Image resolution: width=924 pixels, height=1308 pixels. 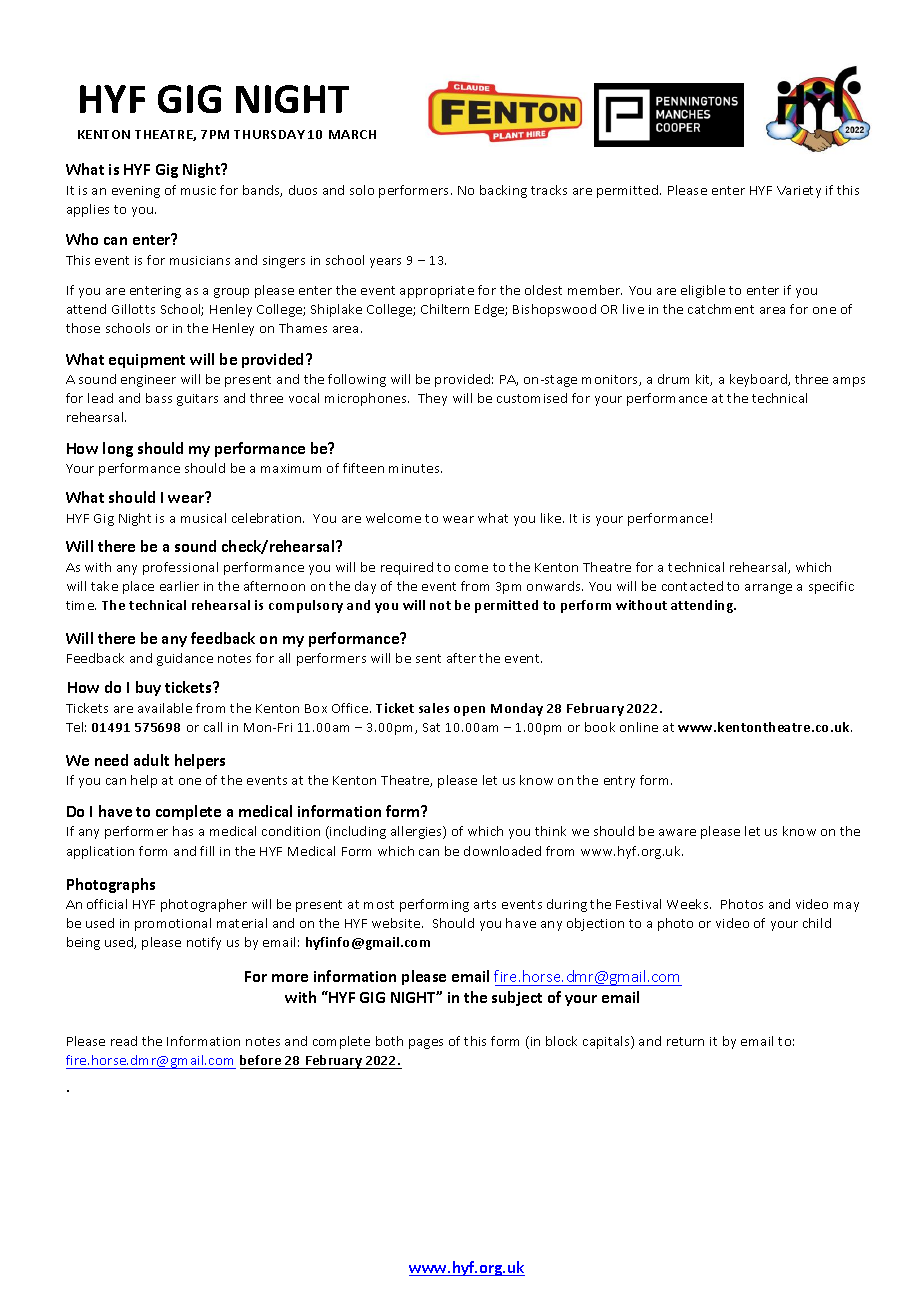 I want to click on Variety, so click(x=799, y=192).
